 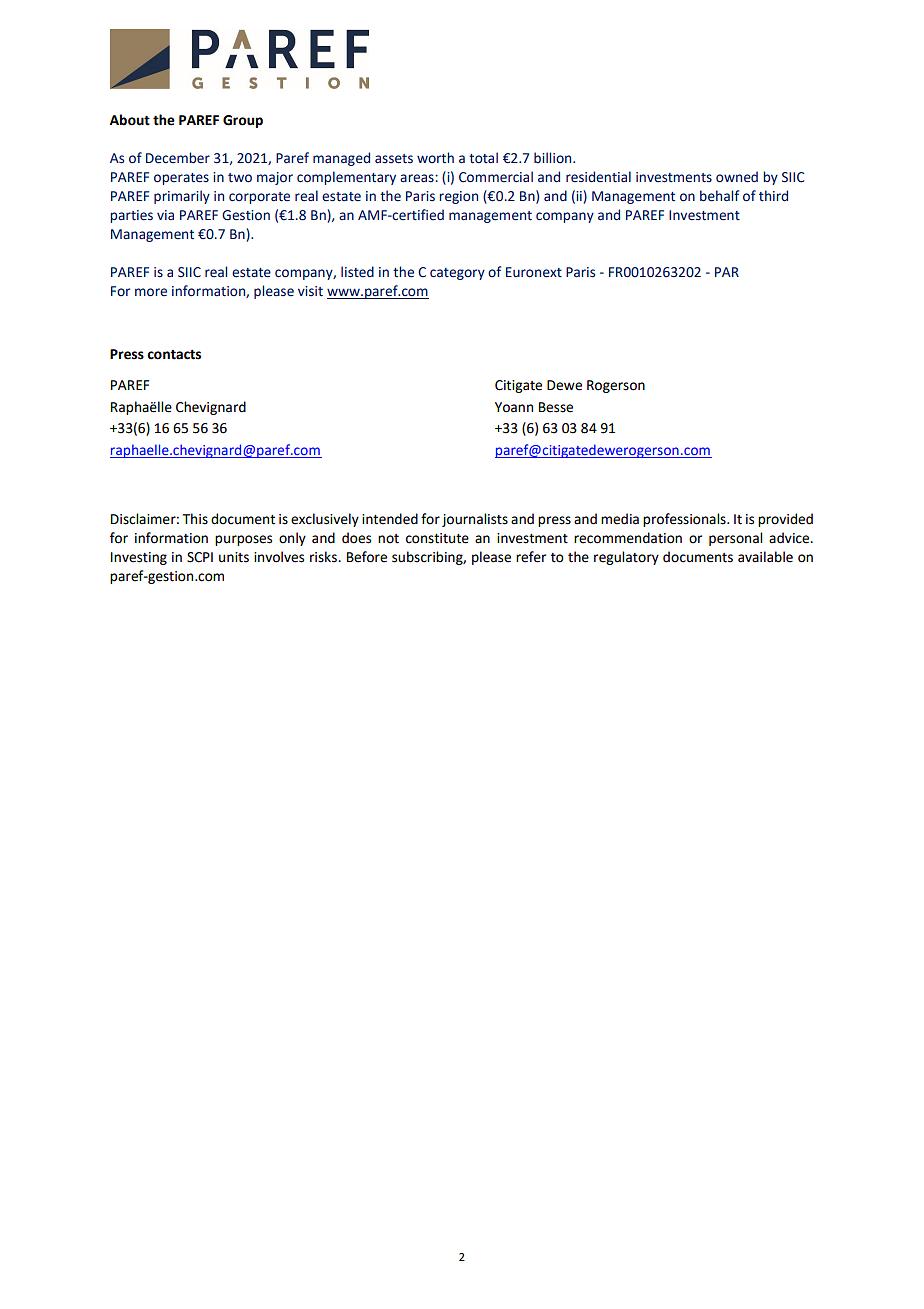 What do you see at coordinates (737, 177) in the screenshot?
I see `owned` at bounding box center [737, 177].
